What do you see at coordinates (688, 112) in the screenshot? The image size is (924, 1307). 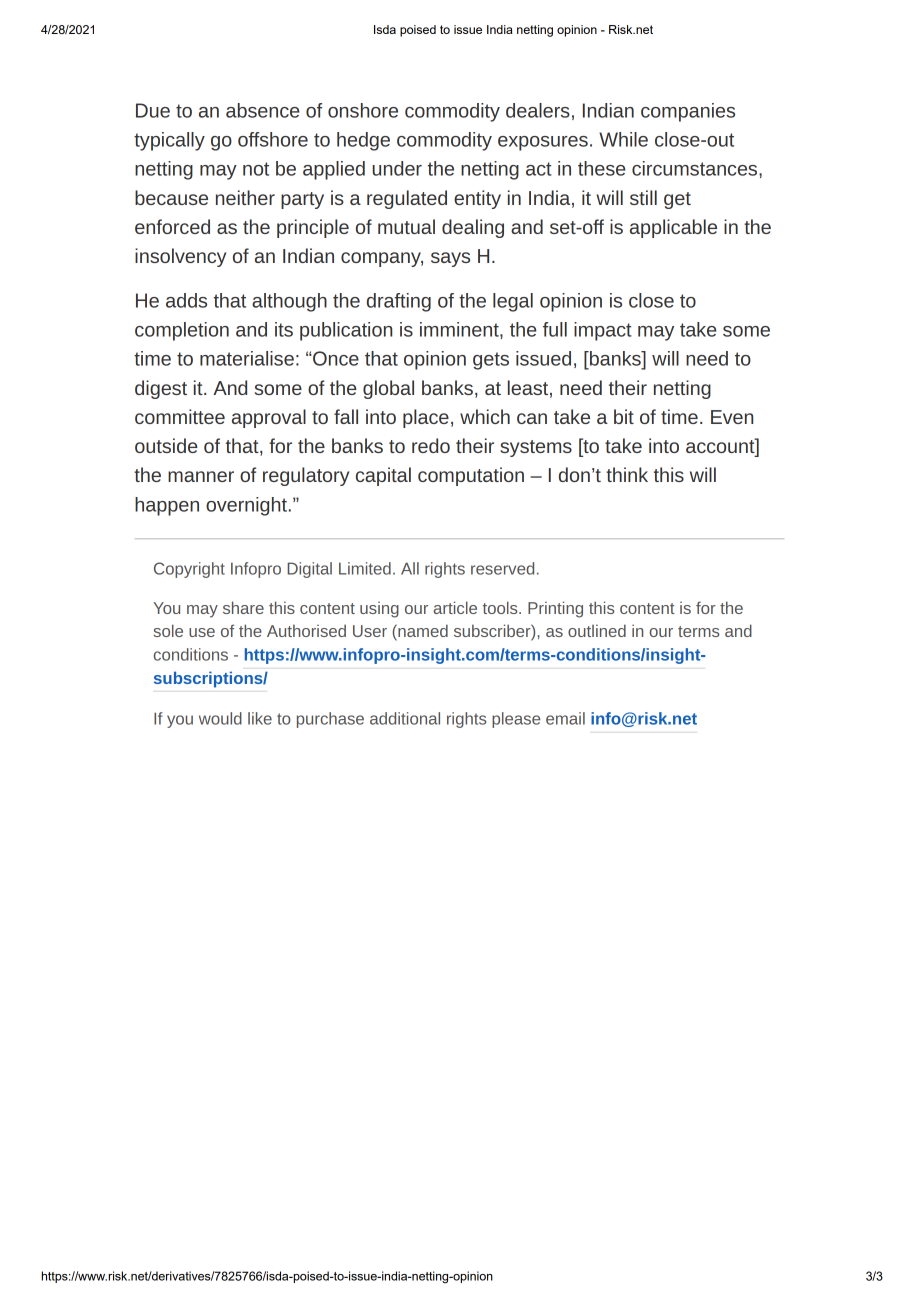 I see `companies` at bounding box center [688, 112].
